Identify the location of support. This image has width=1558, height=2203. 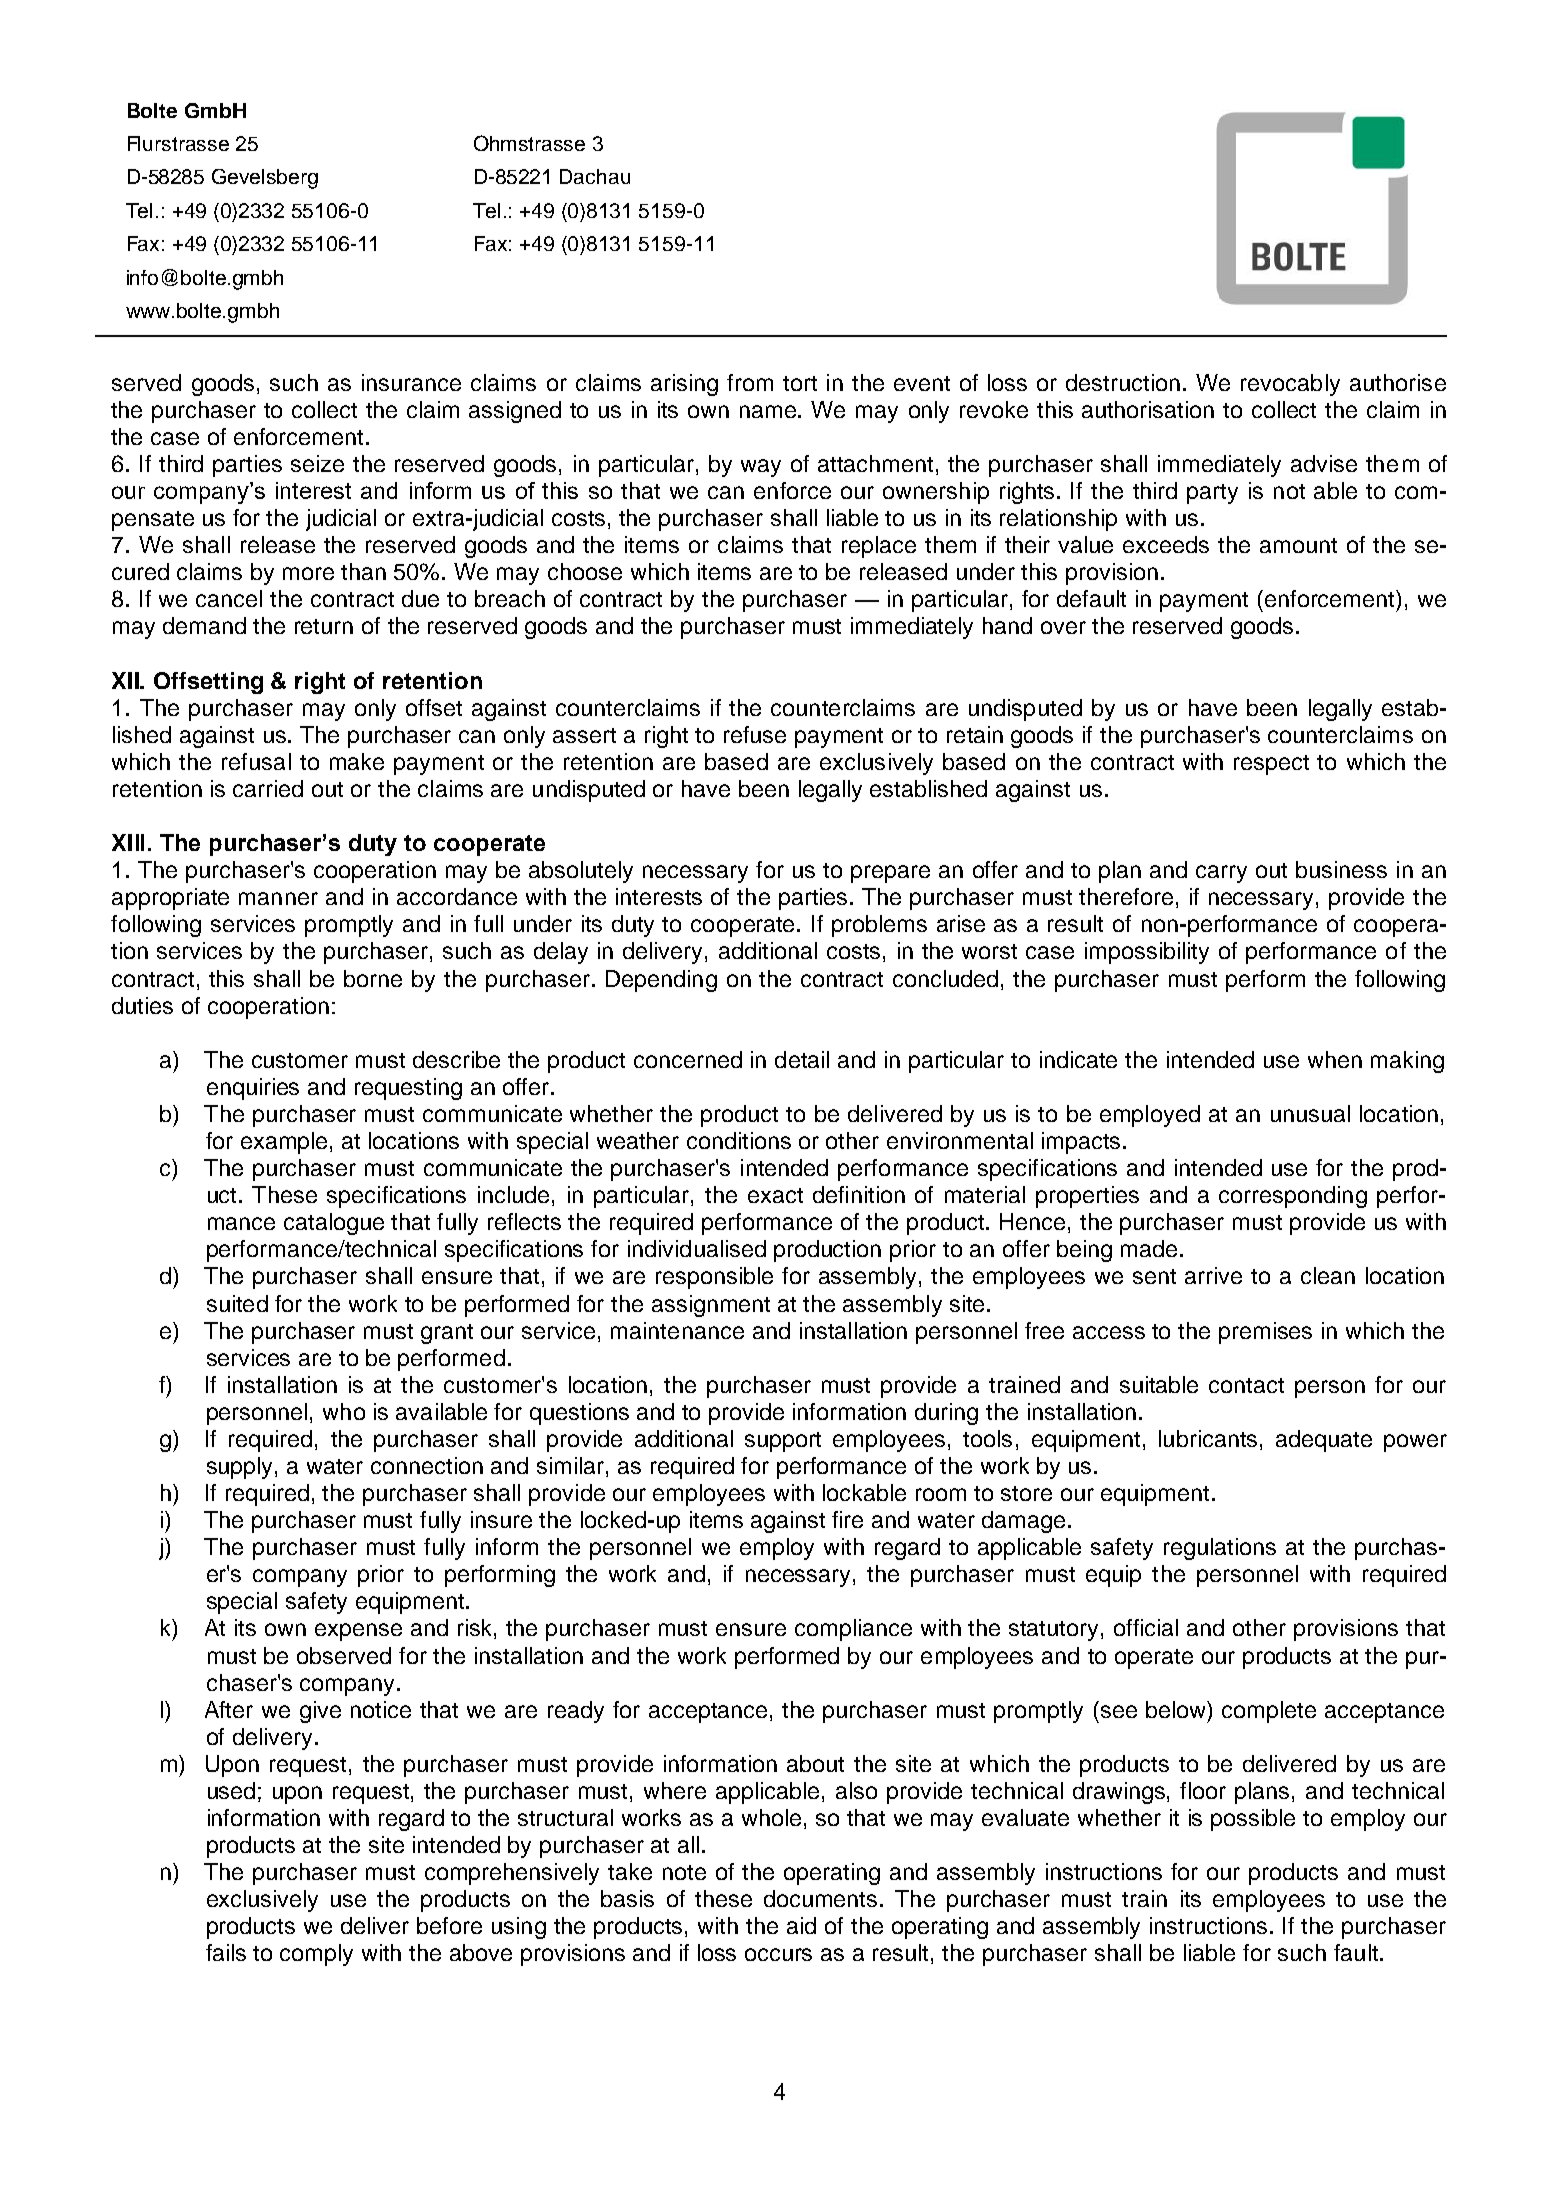
(783, 1442).
